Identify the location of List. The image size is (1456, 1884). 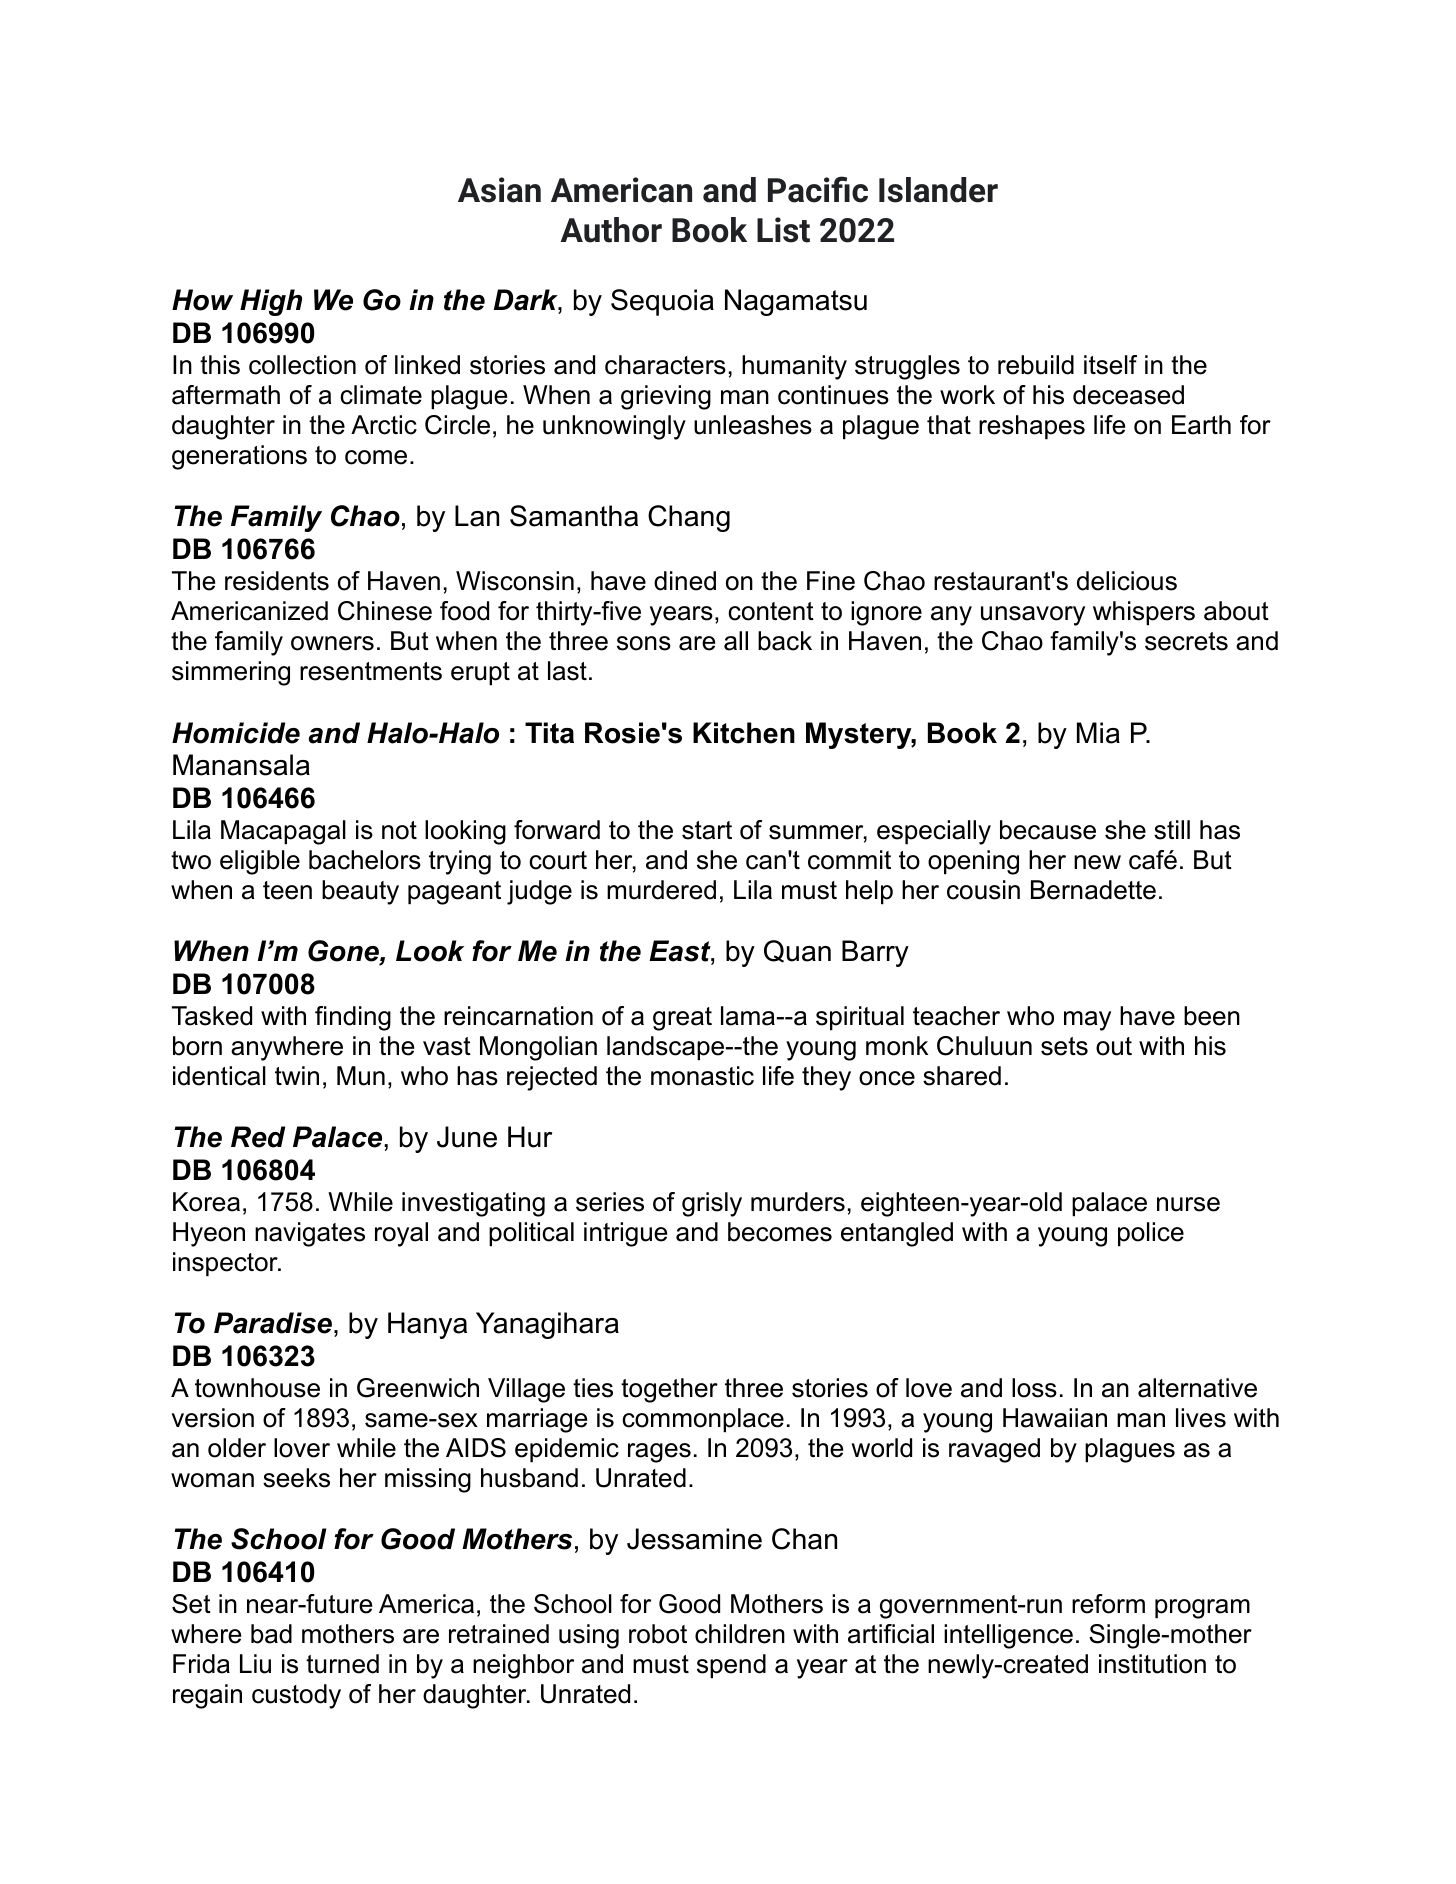
(783, 230).
